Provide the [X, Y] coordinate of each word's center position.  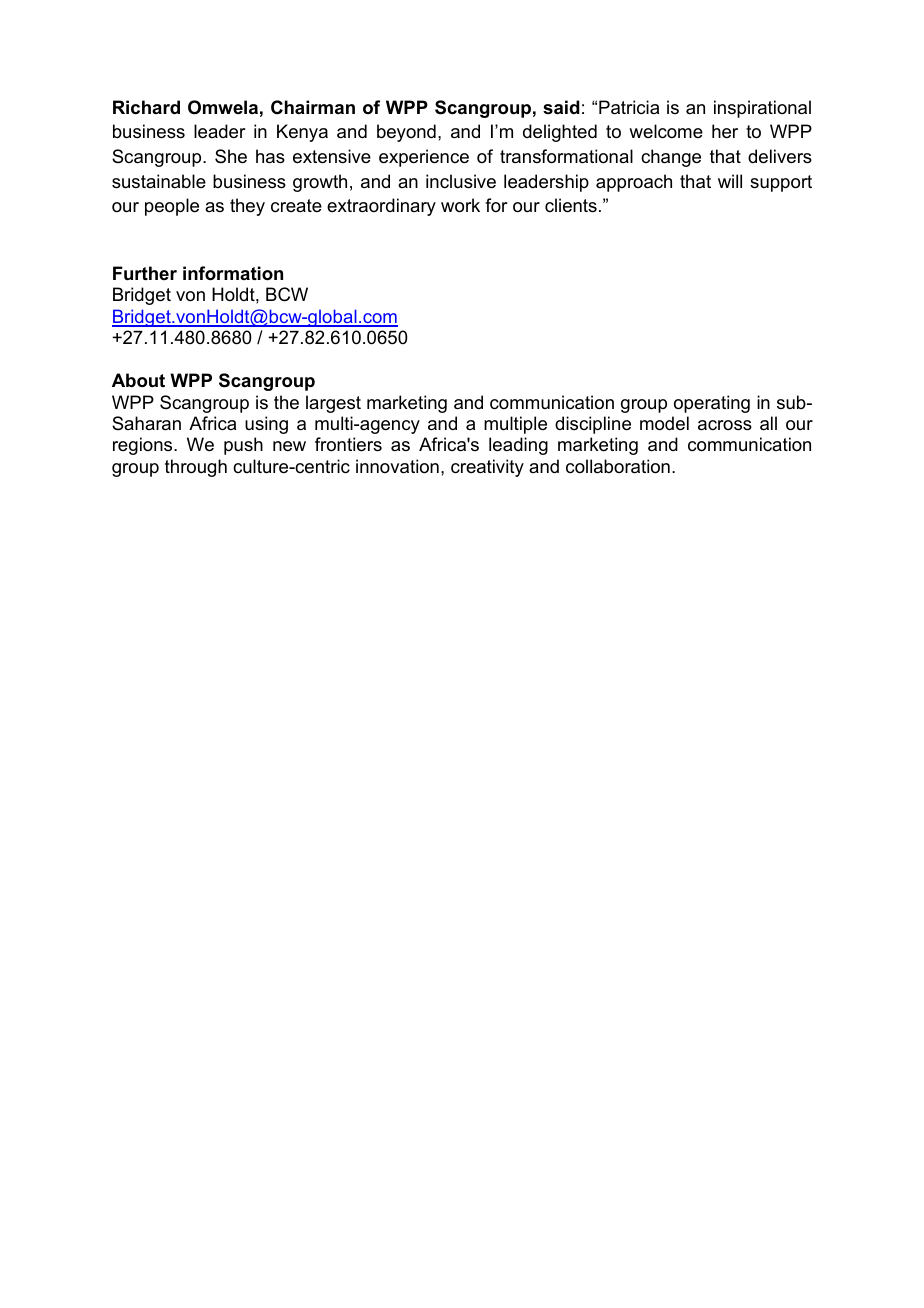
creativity [487, 468]
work [460, 205]
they [247, 207]
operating [712, 404]
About [138, 380]
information [233, 273]
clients [571, 205]
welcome [666, 131]
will [730, 181]
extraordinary [381, 207]
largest [333, 404]
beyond [406, 133]
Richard [146, 107]
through [196, 468]
